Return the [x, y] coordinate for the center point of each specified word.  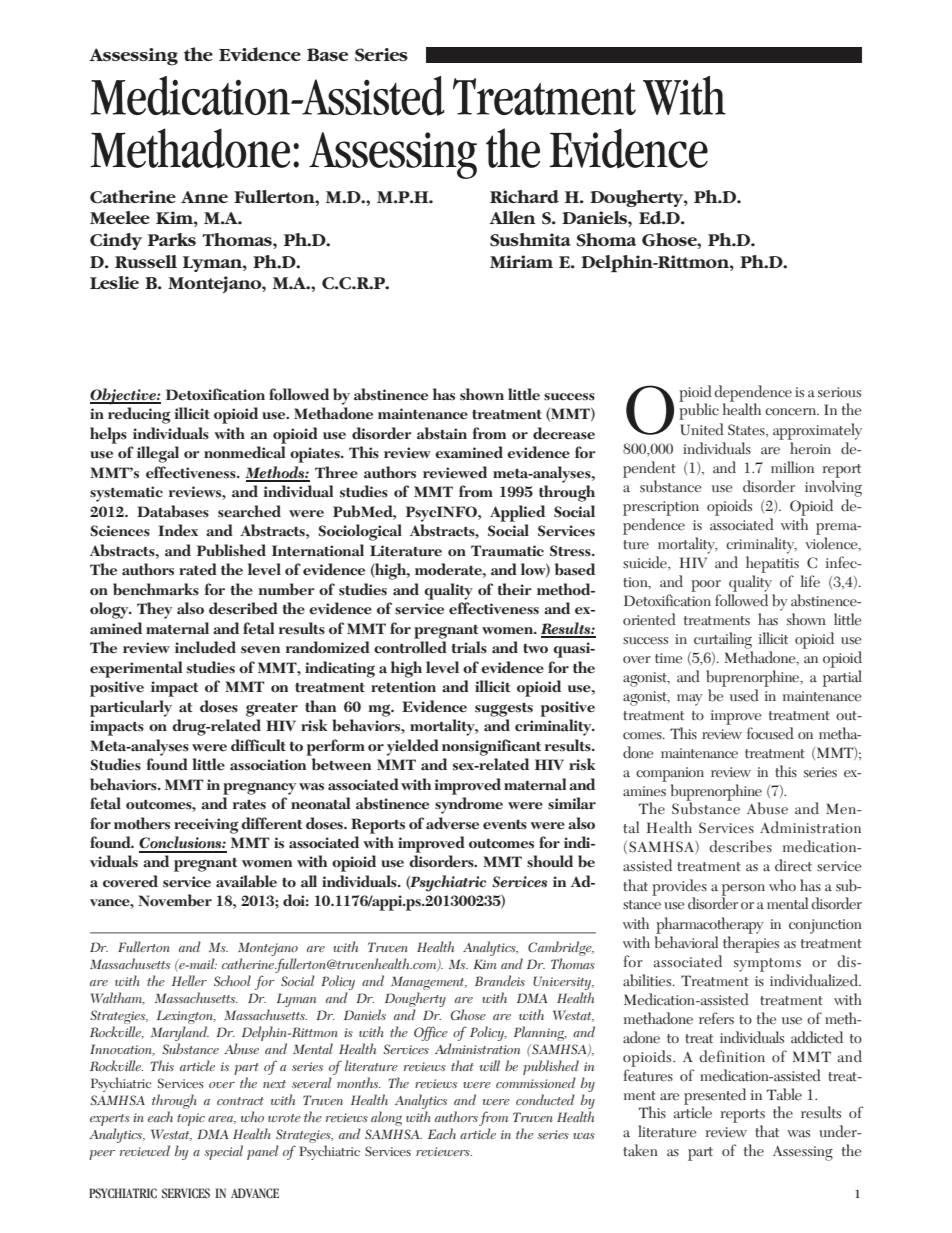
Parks [172, 239]
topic [191, 1119]
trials [469, 647]
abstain [442, 433]
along [386, 1118]
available [246, 881]
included [205, 647]
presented [715, 1097]
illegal [158, 454]
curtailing [723, 640]
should [550, 861]
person [743, 891]
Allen [512, 217]
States [747, 430]
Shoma [606, 240]
